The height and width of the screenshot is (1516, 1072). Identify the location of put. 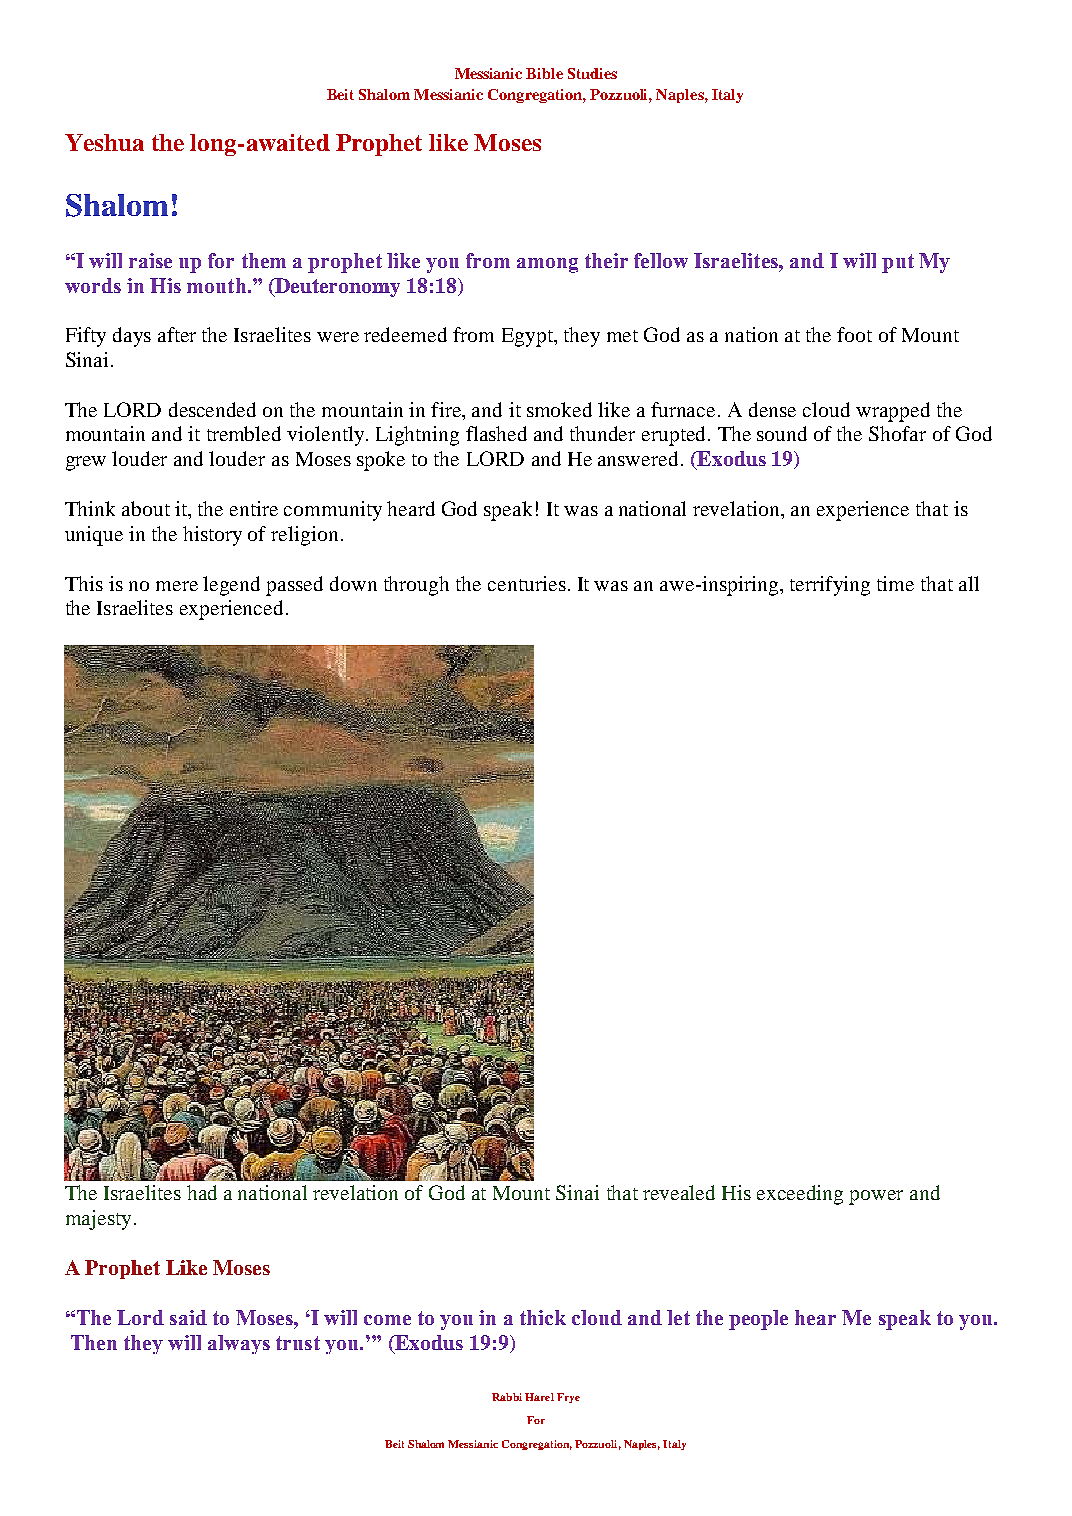
(898, 263).
